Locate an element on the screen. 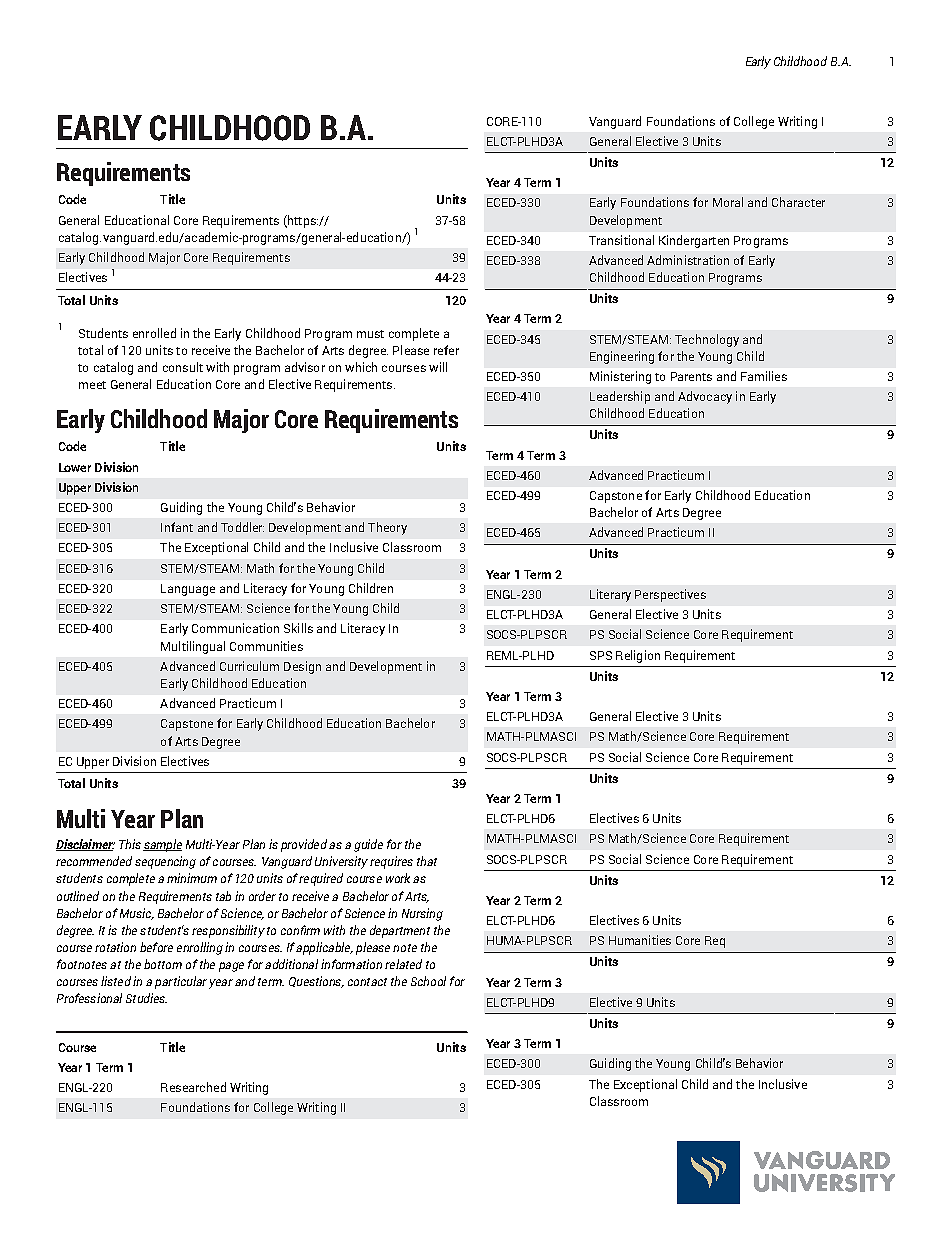 Image resolution: width=952 pixels, height=1233 pixels. must is located at coordinates (370, 334).
